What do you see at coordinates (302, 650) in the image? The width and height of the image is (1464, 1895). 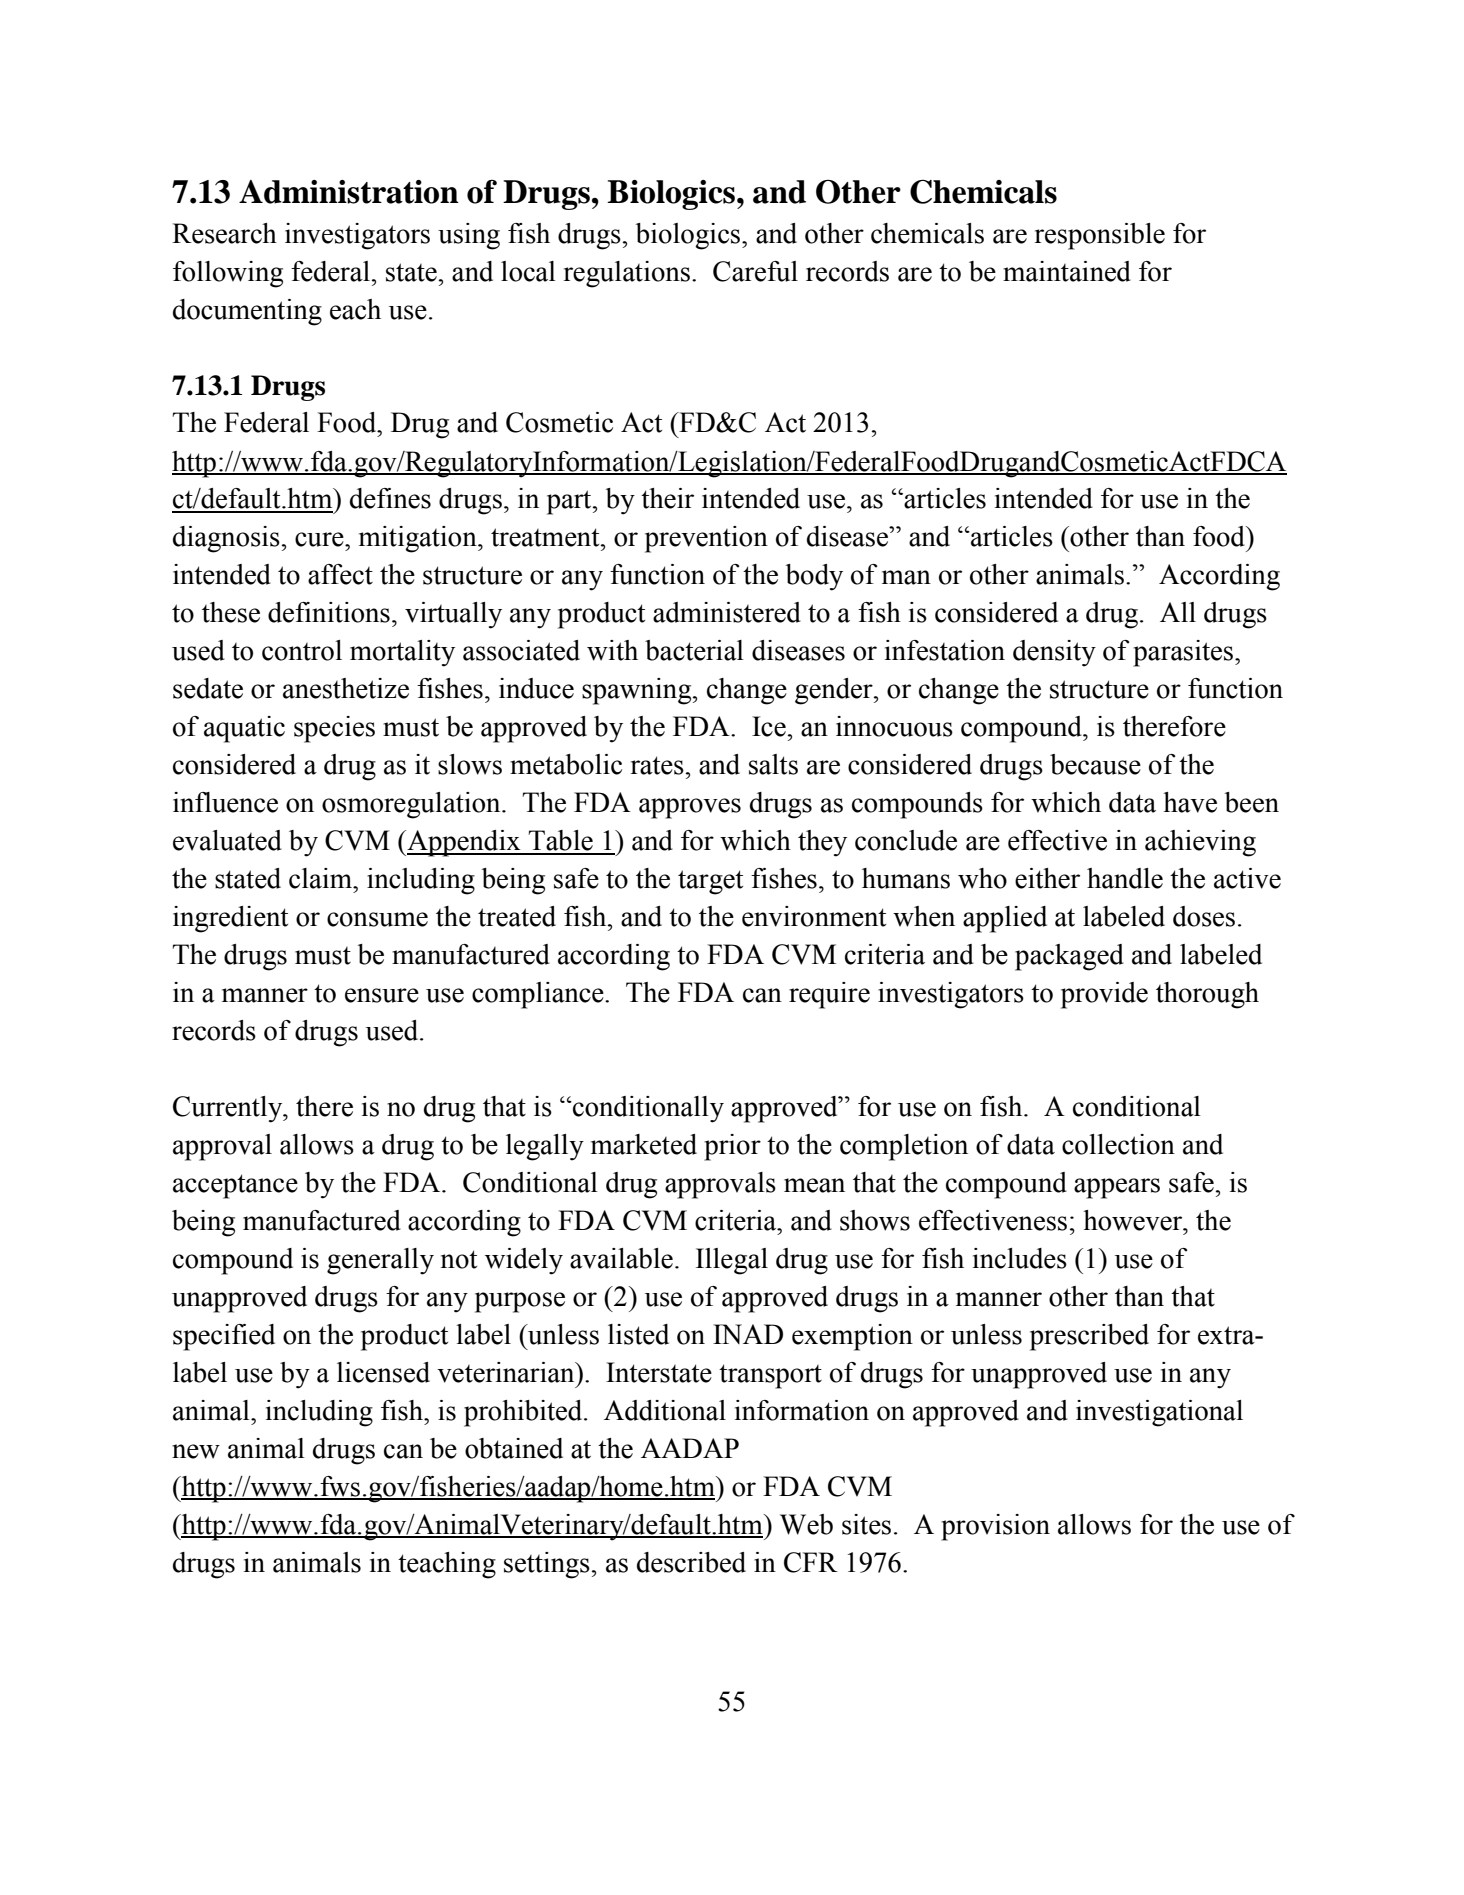 I see `control` at bounding box center [302, 650].
